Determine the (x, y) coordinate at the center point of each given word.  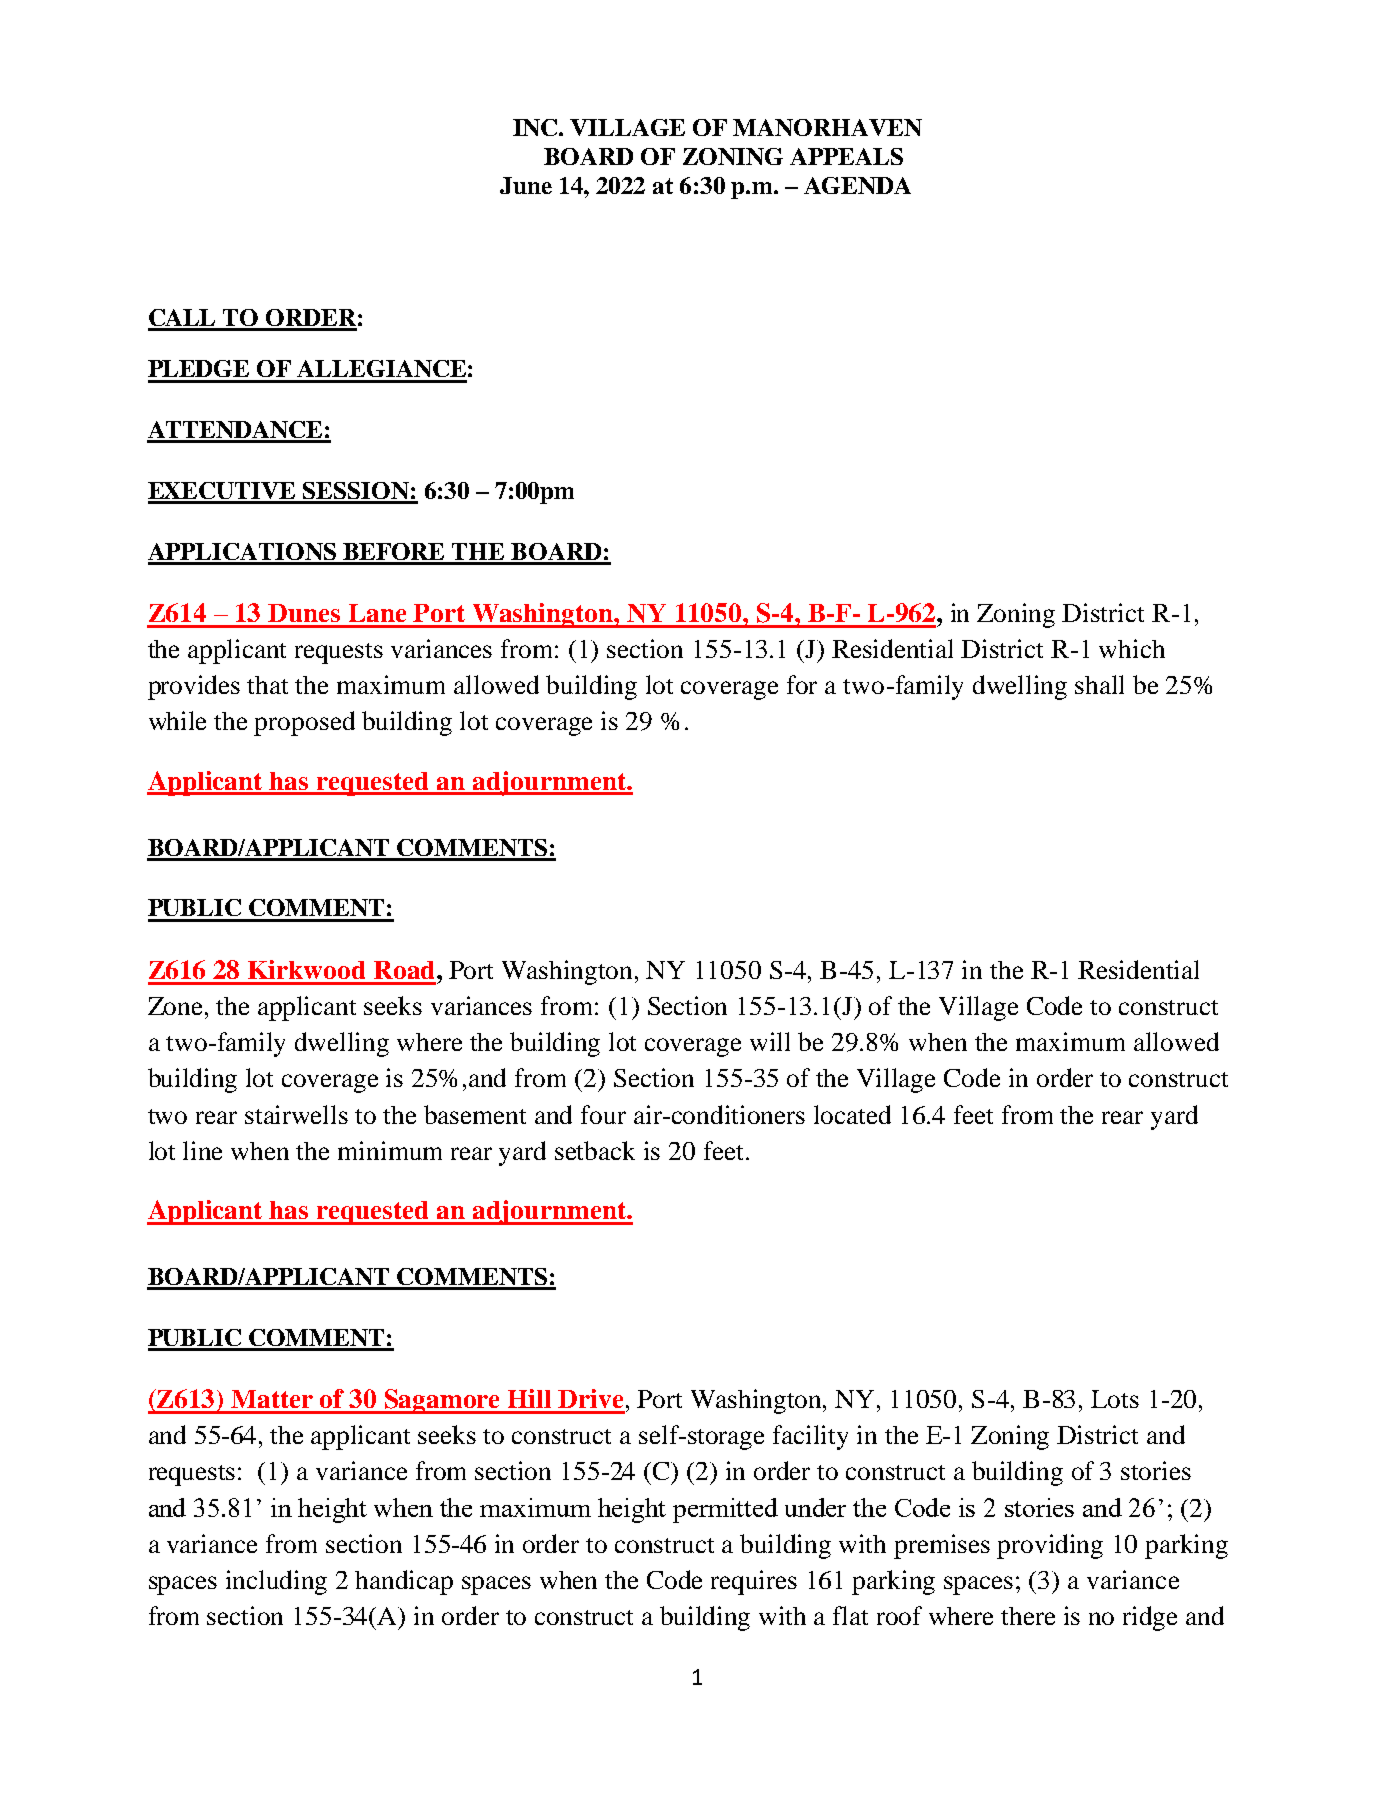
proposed (304, 723)
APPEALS (846, 156)
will (770, 1041)
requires (754, 1582)
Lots (1115, 1399)
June (526, 185)
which (1132, 648)
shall (1099, 684)
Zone (177, 1006)
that (267, 685)
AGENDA (857, 185)
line (202, 1150)
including (276, 1582)
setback (595, 1150)
